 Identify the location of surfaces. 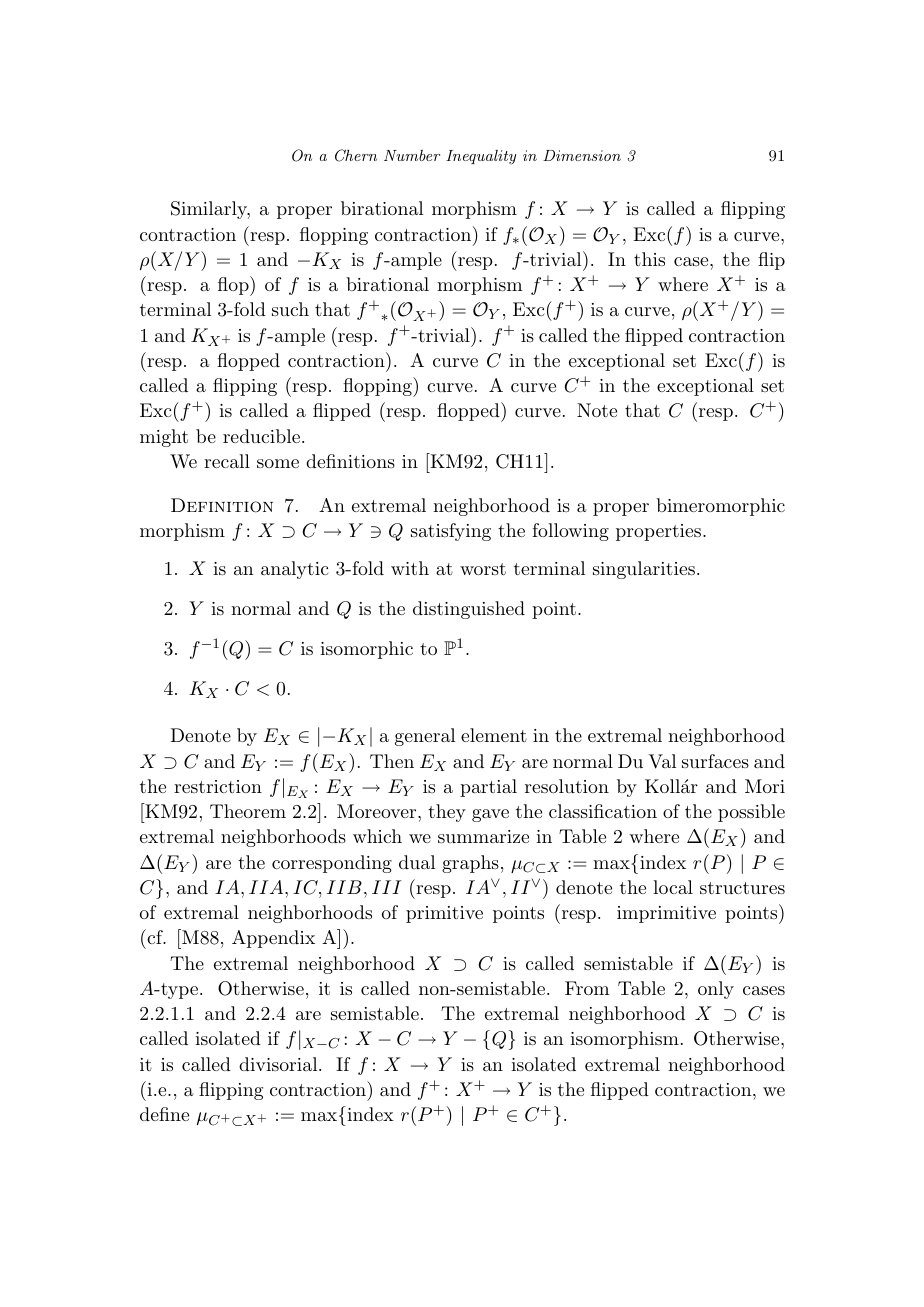
(715, 761).
